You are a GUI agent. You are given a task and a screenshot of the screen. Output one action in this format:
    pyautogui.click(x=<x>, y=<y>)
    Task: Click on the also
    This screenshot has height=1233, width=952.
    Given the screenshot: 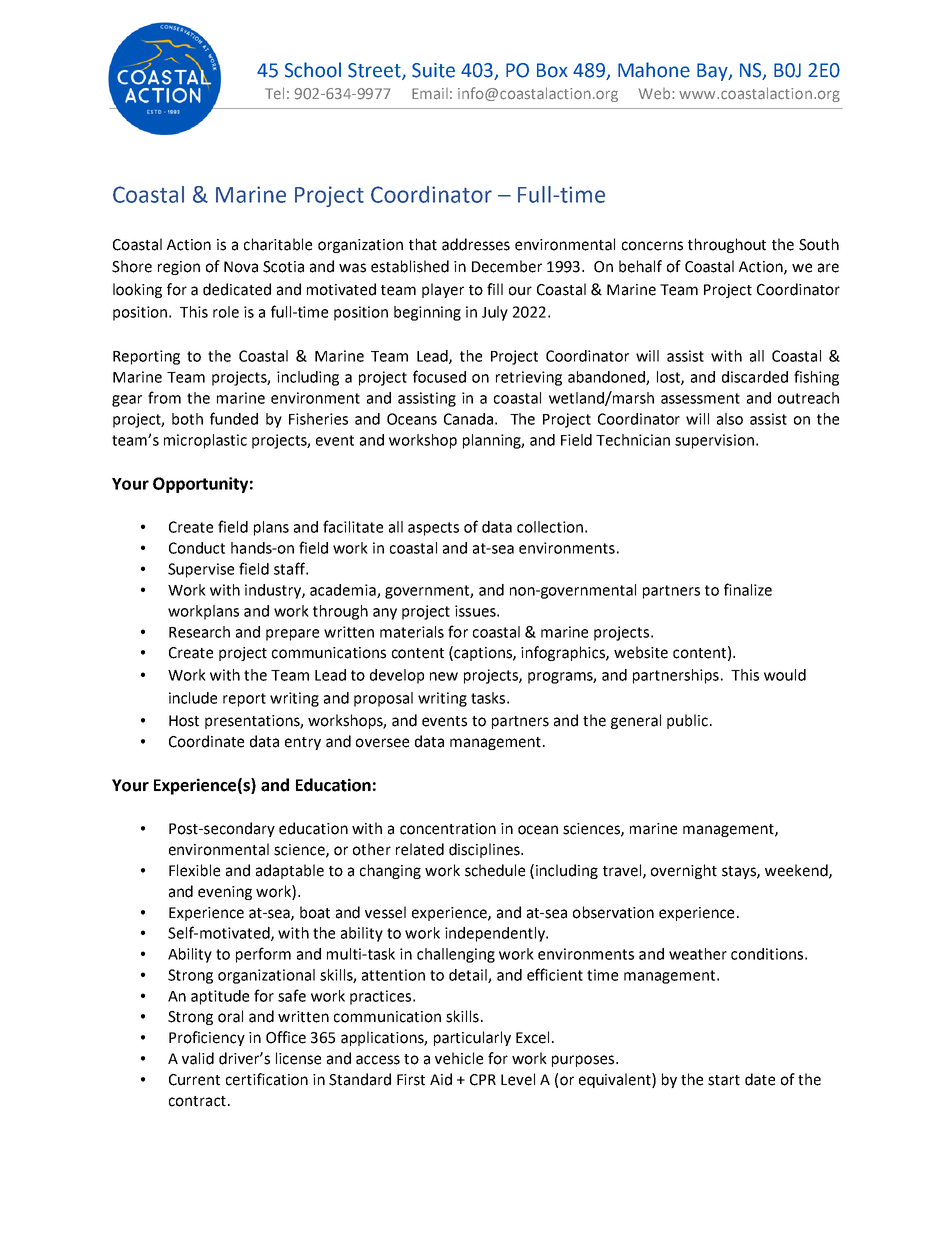 What is the action you would take?
    pyautogui.click(x=730, y=419)
